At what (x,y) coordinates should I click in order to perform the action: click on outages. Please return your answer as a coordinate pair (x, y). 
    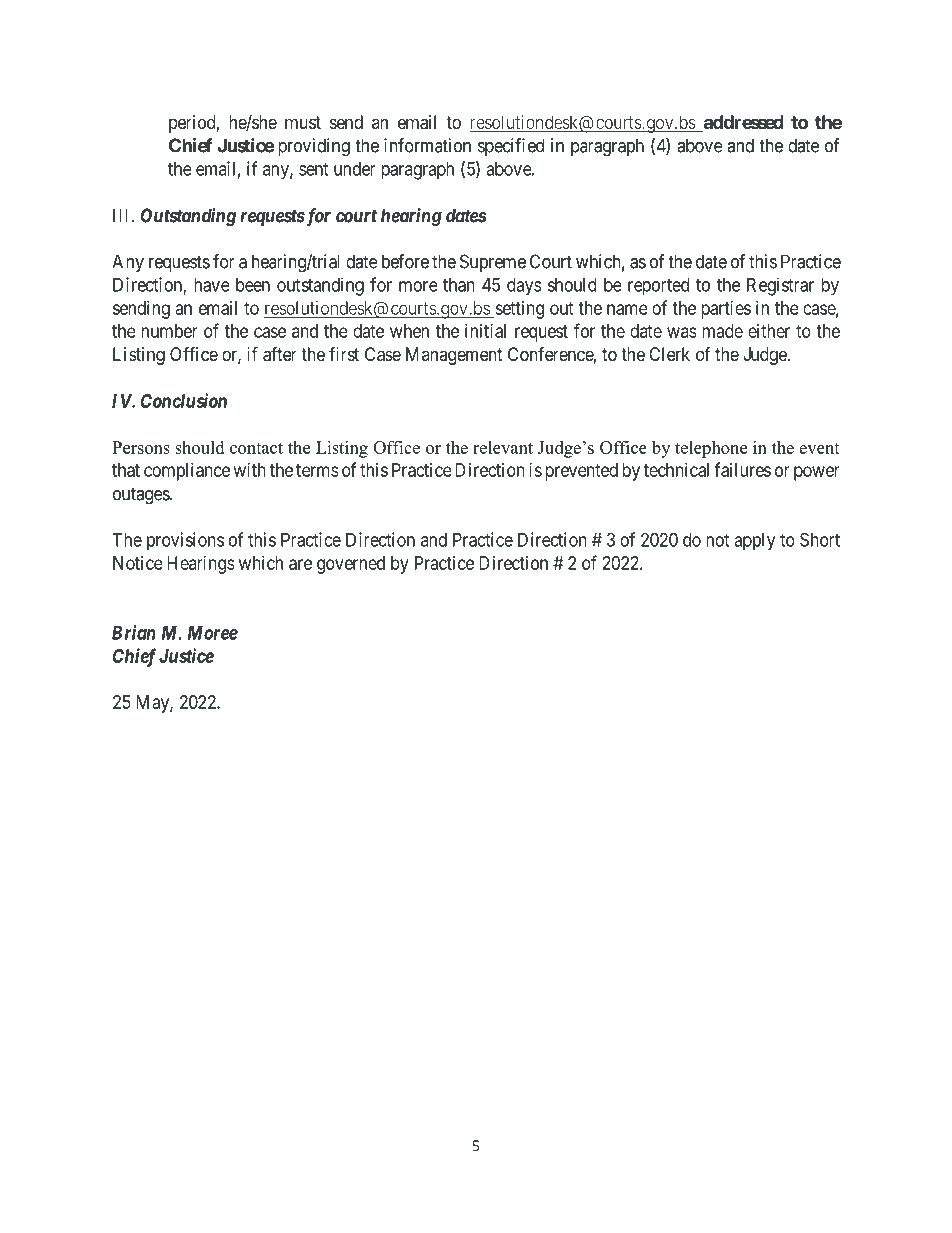
    Looking at the image, I should click on (142, 496).
